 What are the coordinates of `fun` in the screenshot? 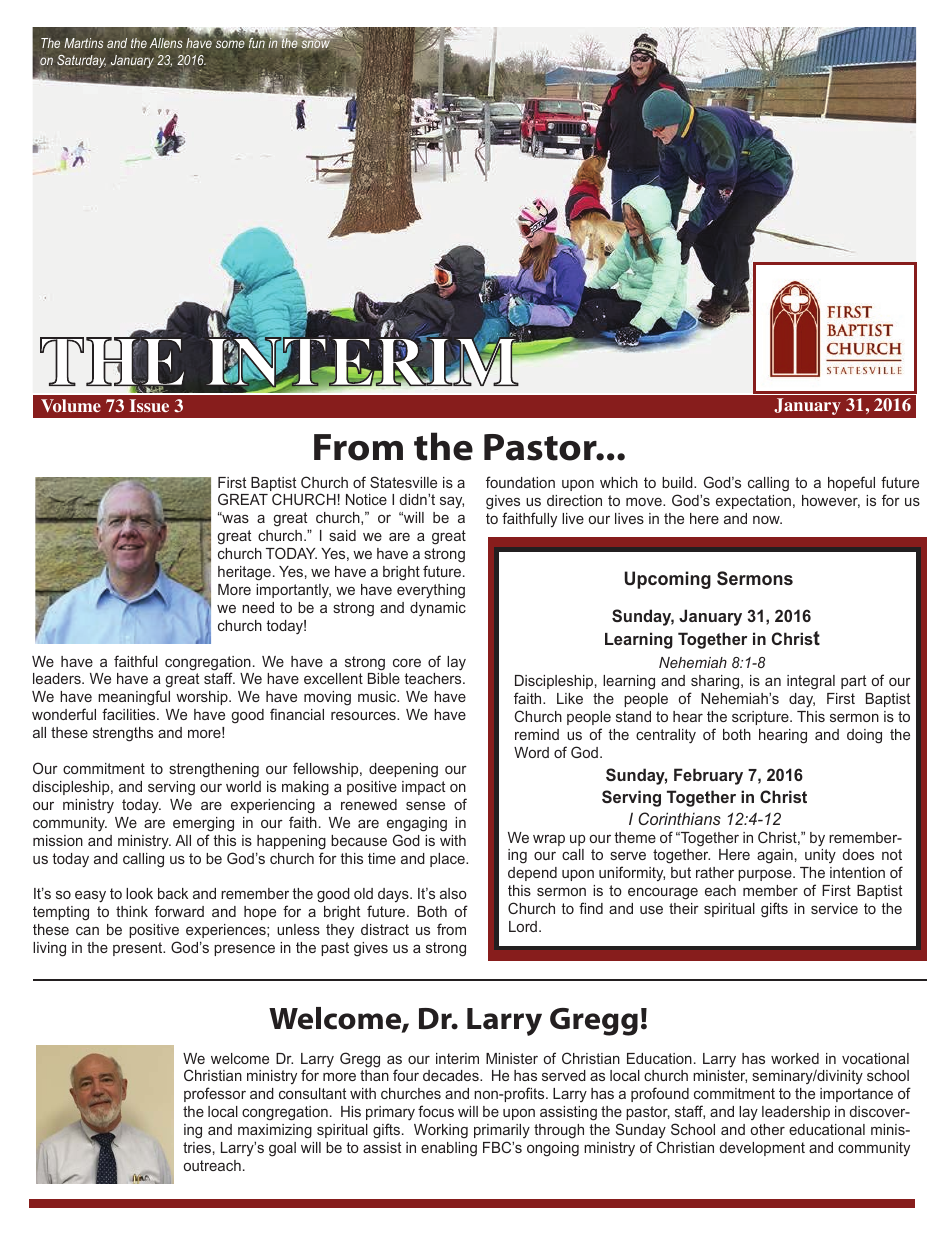 It's located at (257, 42).
